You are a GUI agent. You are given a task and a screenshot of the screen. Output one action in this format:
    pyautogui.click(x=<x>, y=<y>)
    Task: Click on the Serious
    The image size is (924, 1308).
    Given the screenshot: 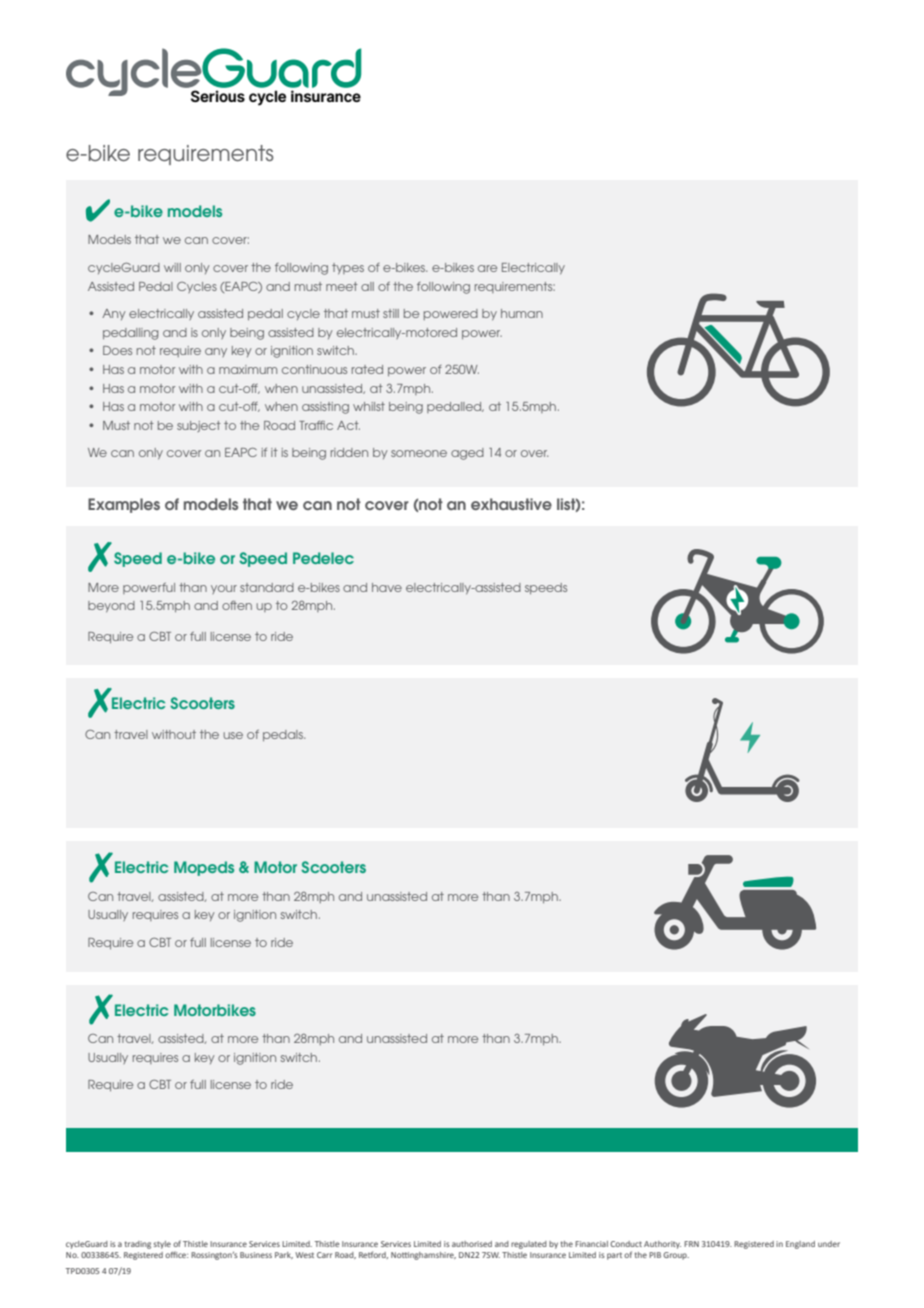 What is the action you would take?
    pyautogui.click(x=218, y=96)
